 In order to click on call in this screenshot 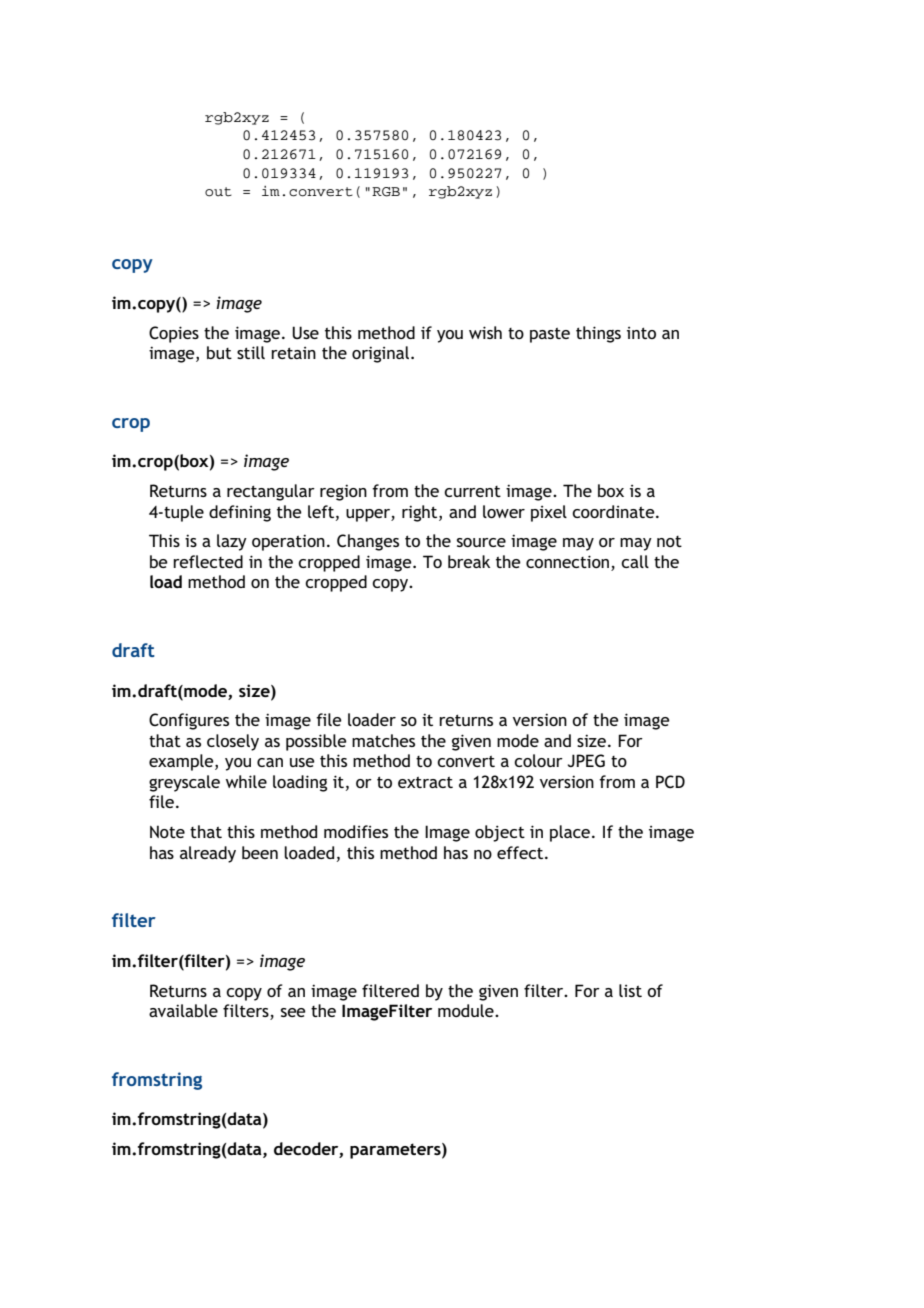, I will do `click(635, 561)`.
